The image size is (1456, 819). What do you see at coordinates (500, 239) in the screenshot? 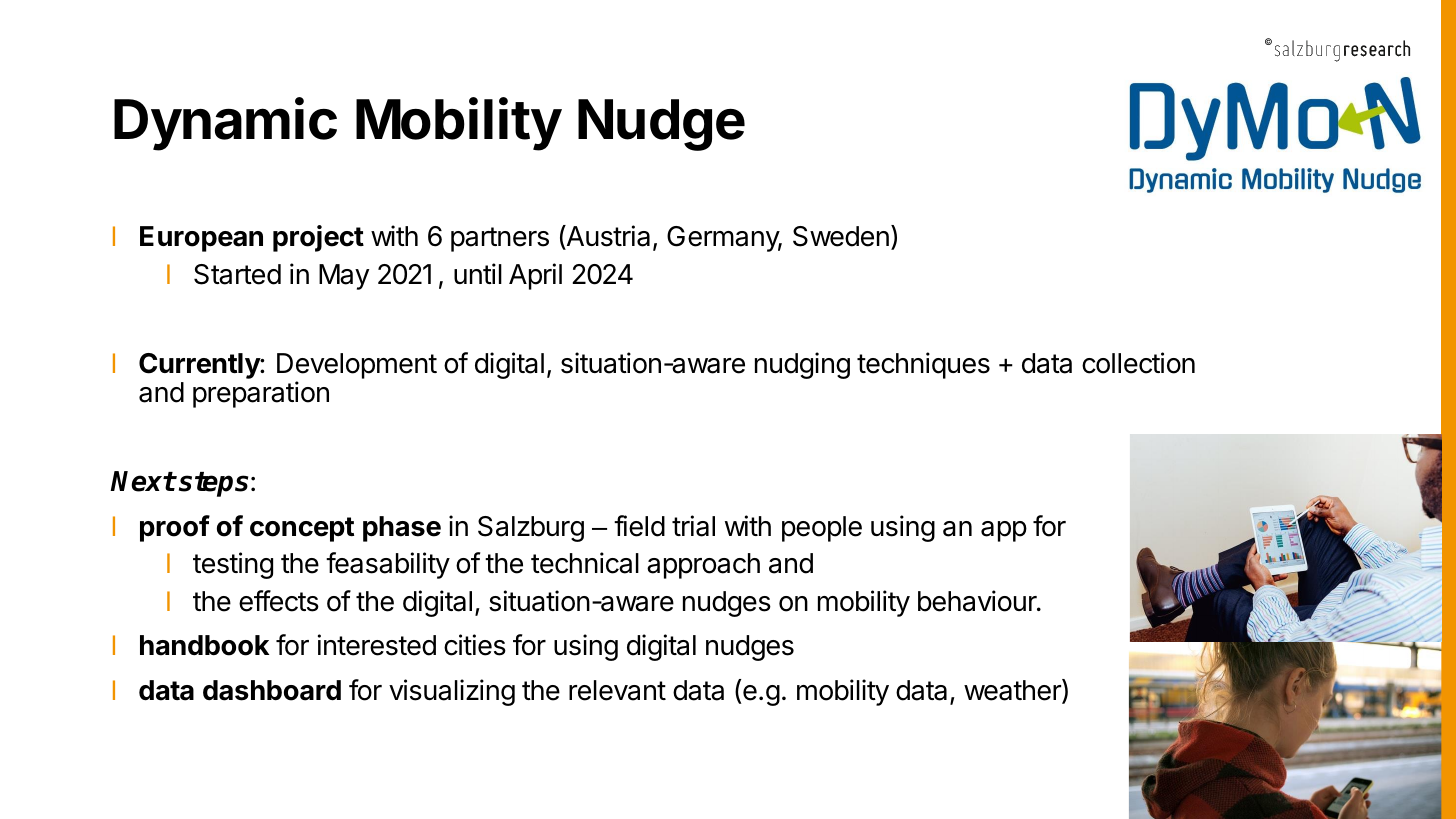
I see `partners` at bounding box center [500, 239].
